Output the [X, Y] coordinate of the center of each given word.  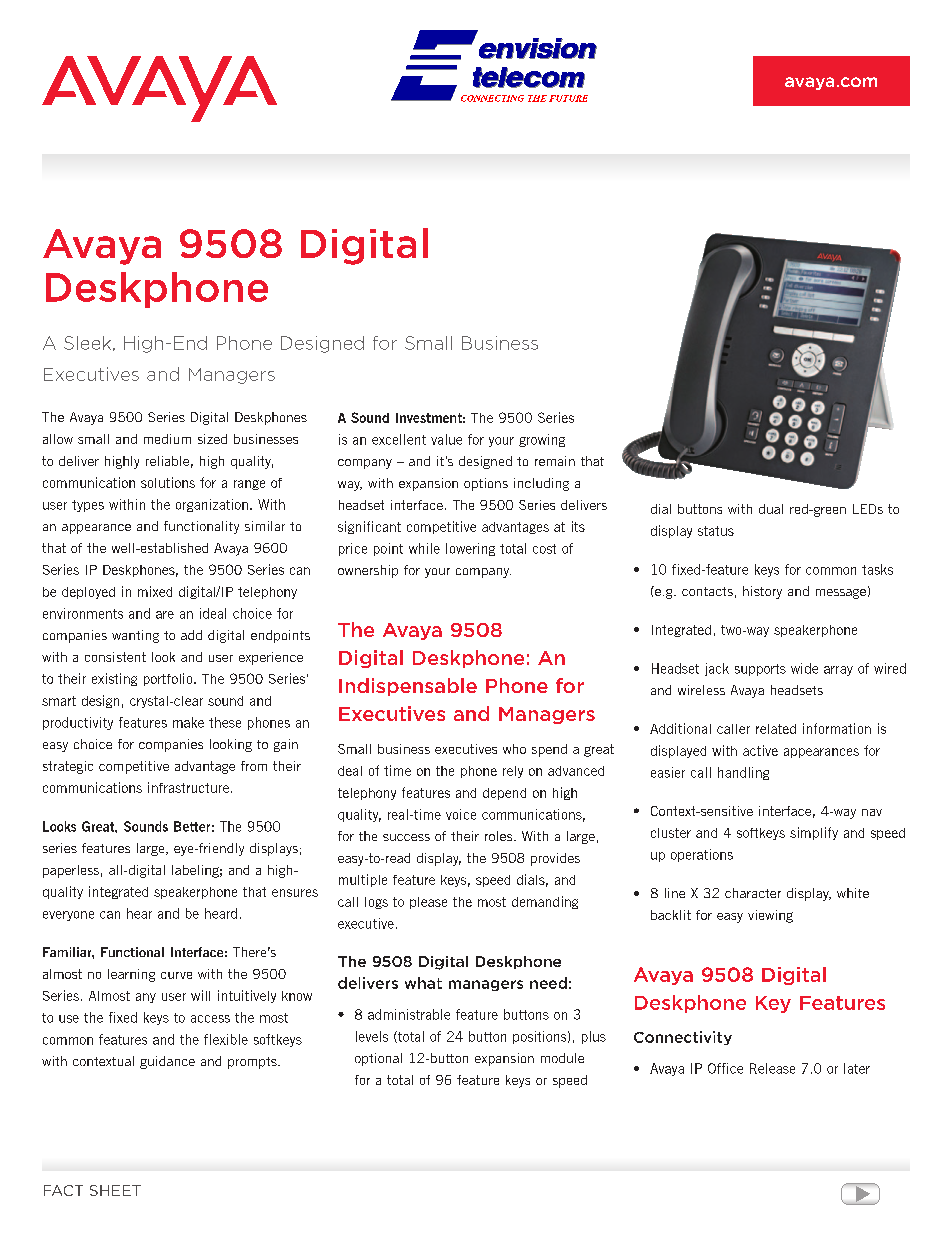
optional [378, 1059]
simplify [814, 833]
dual [771, 509]
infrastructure [188, 787]
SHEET [115, 1190]
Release [772, 1068]
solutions [168, 482]
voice [461, 814]
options [486, 484]
